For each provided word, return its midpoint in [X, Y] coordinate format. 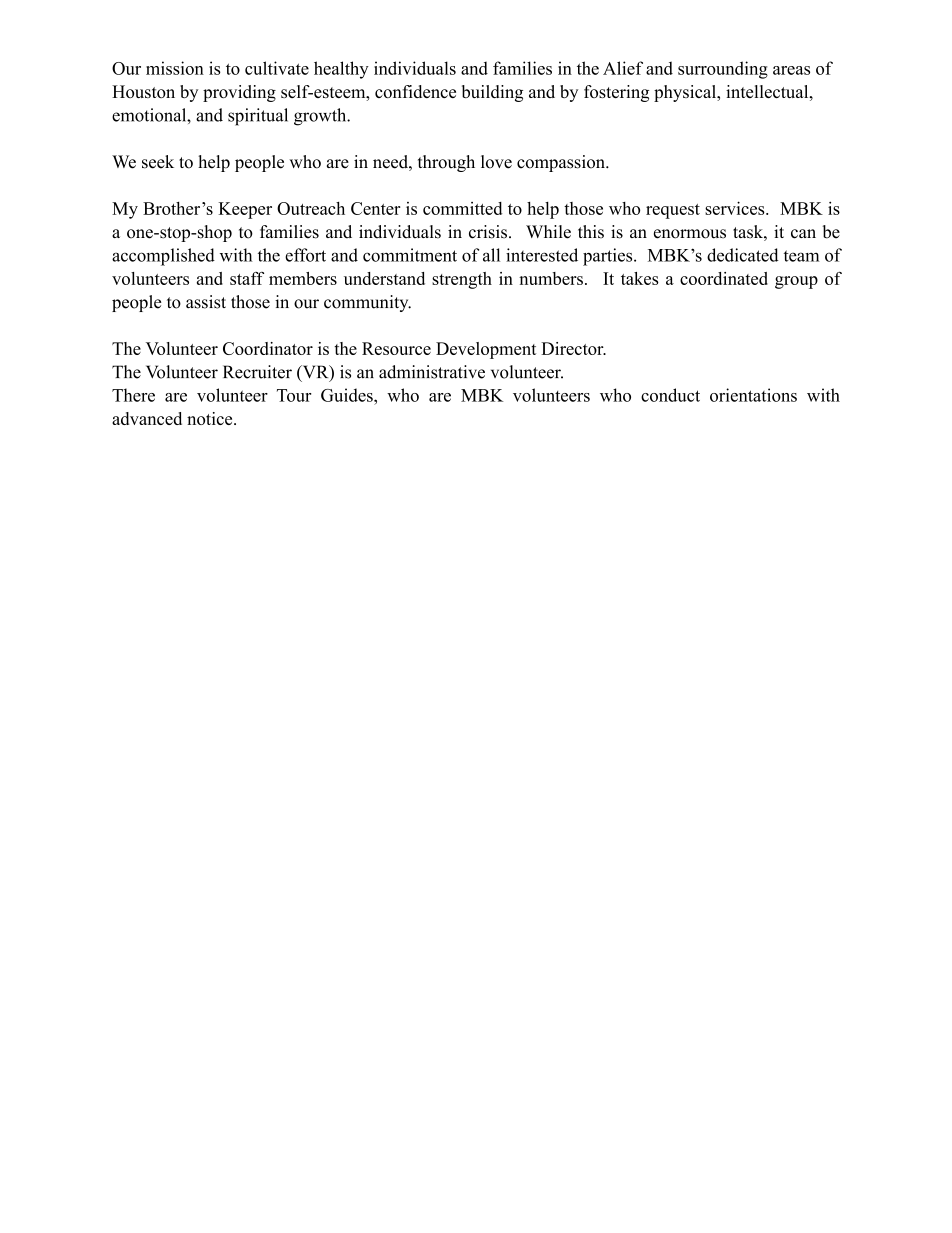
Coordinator [268, 348]
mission [175, 68]
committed [462, 208]
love [496, 162]
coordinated [724, 278]
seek [158, 162]
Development [486, 350]
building [492, 93]
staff [247, 278]
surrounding [723, 70]
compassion [562, 163]
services [736, 208]
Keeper [245, 210]
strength [462, 280]
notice [211, 418]
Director [573, 348]
